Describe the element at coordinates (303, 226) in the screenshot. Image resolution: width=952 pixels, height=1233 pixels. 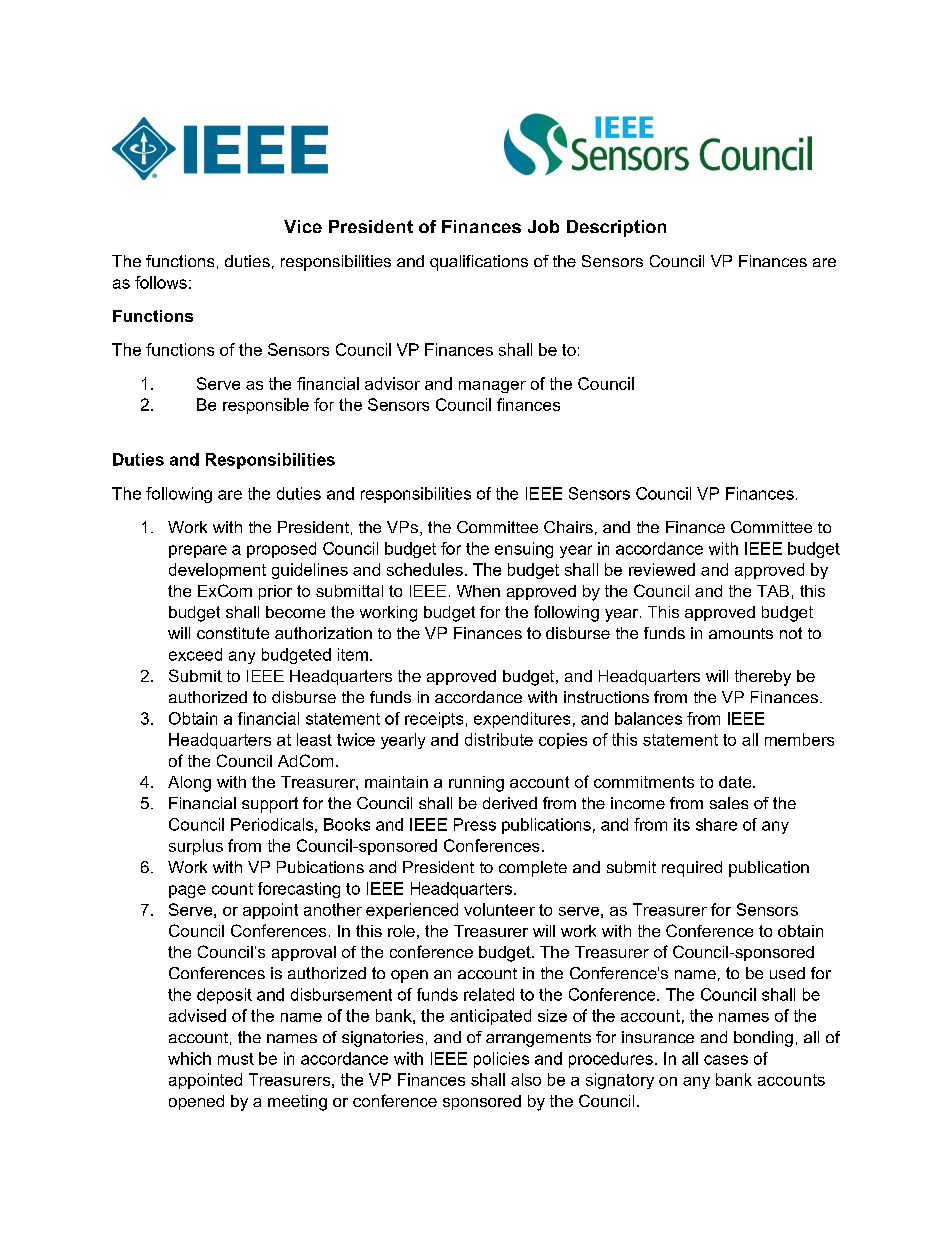
I see `Vice` at that location.
